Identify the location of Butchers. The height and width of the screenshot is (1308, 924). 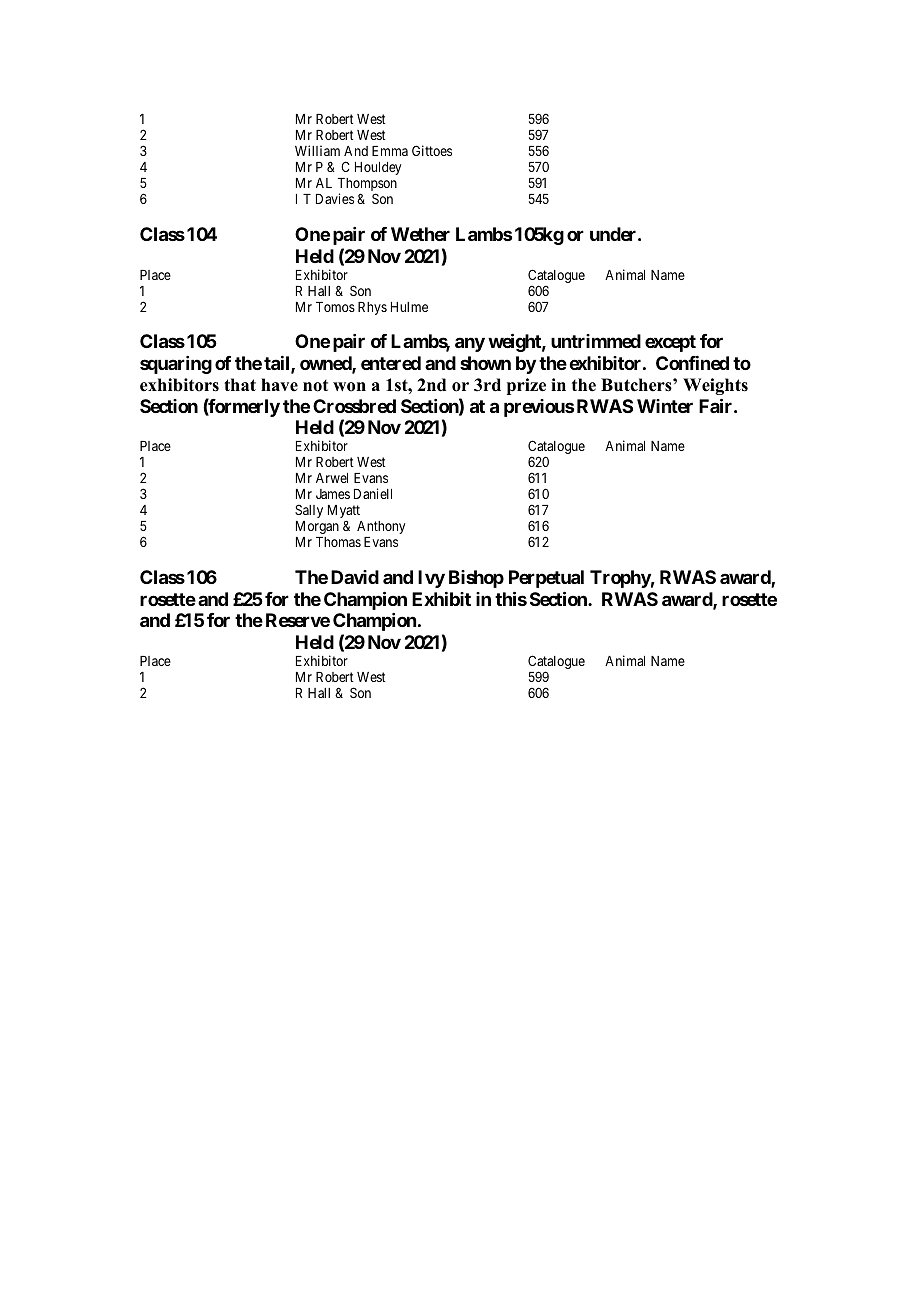
(637, 385).
